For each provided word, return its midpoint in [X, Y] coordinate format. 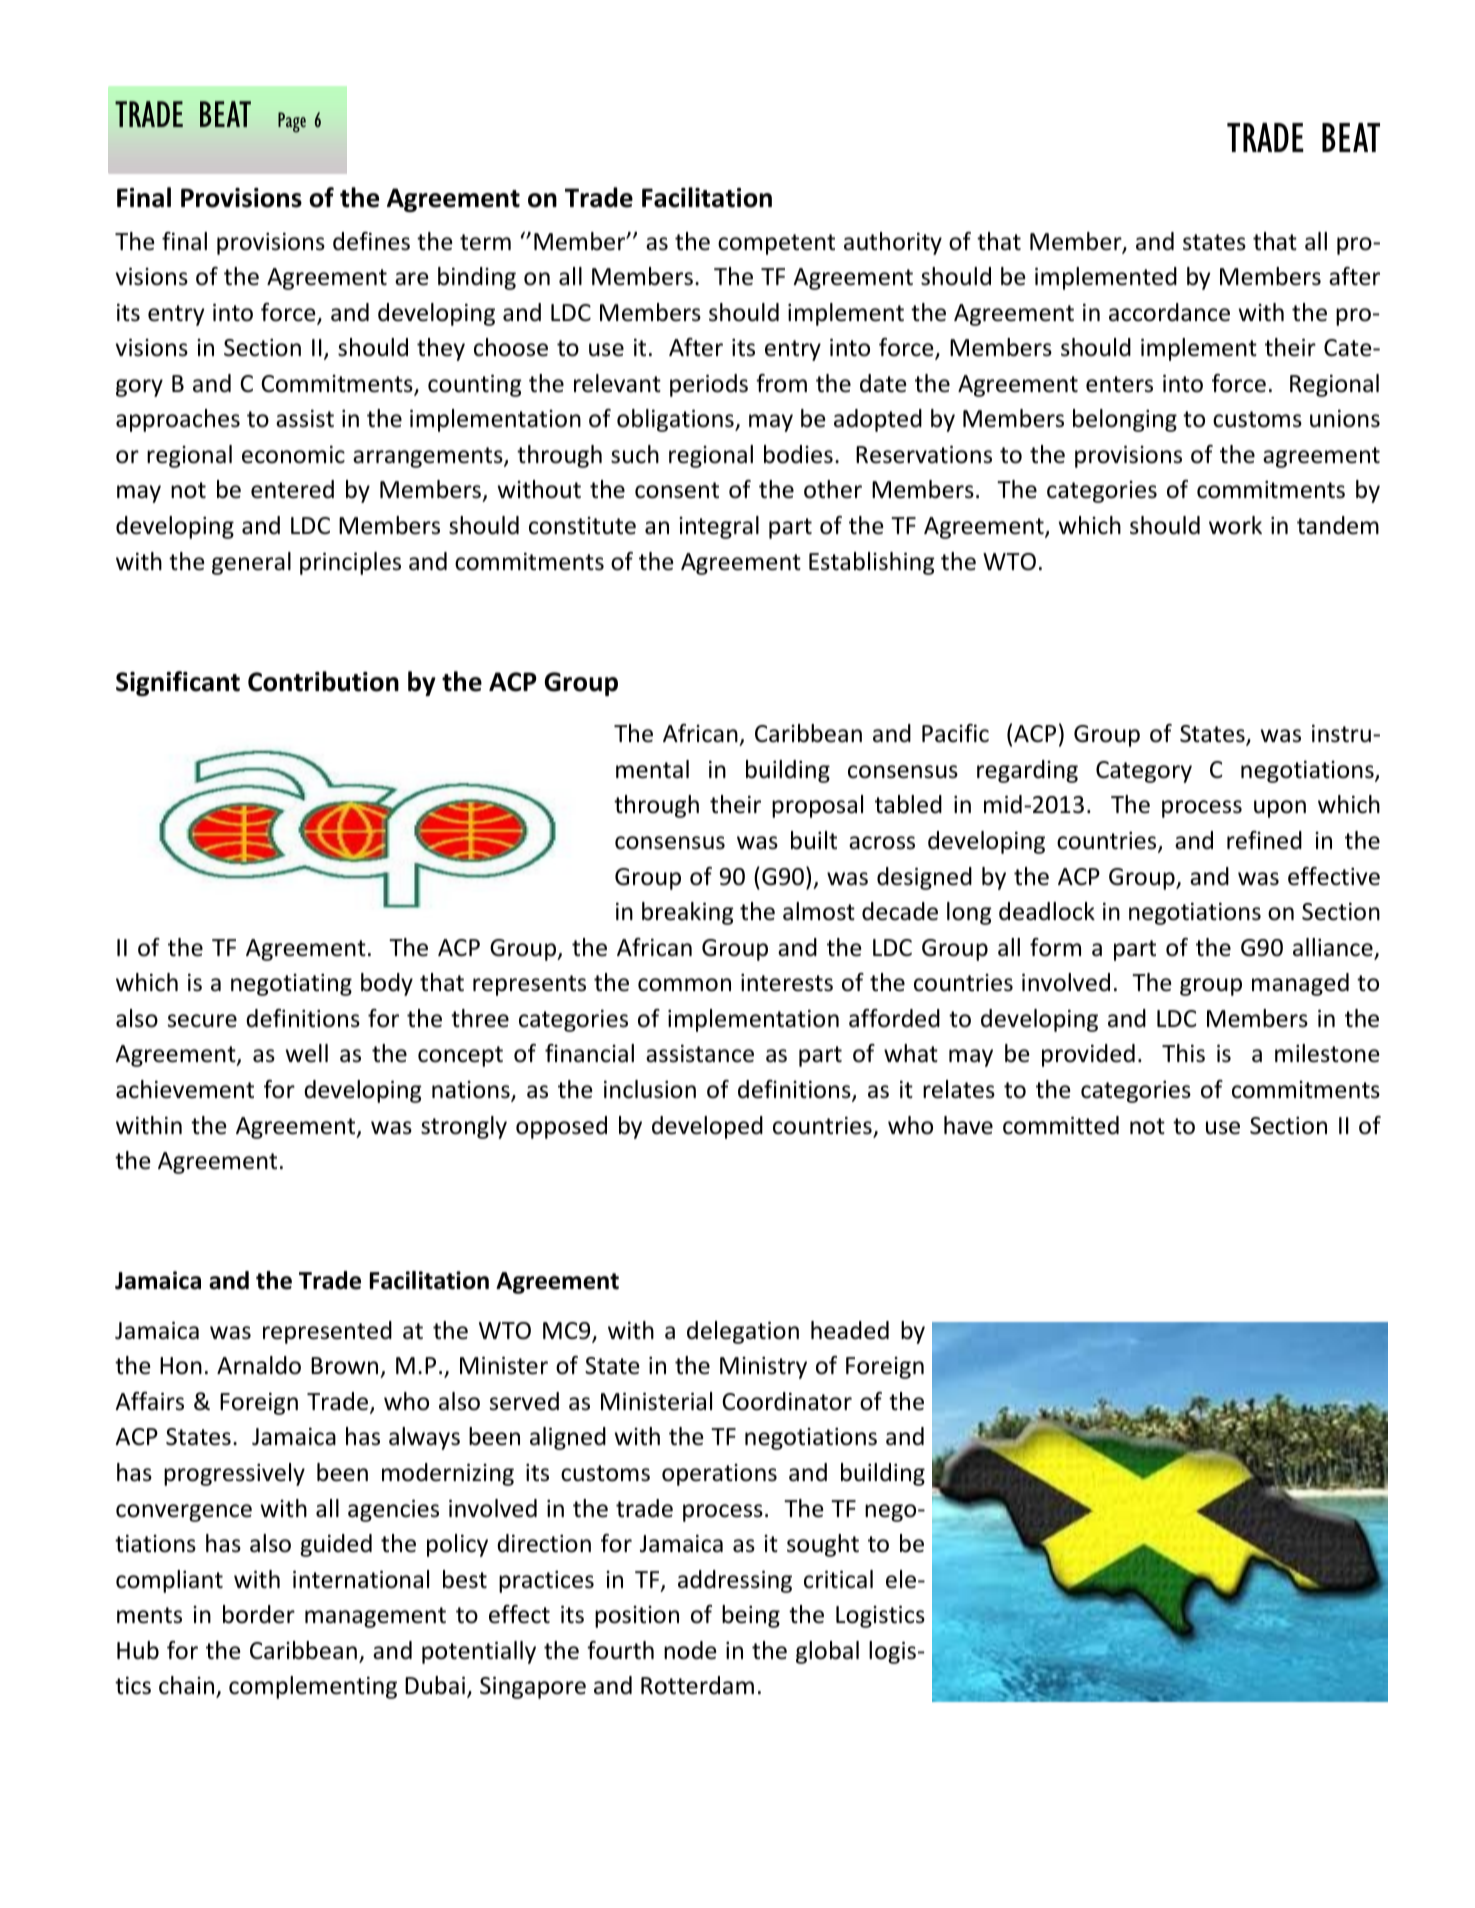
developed [707, 1127]
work [1235, 525]
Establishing [872, 563]
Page [292, 122]
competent [776, 244]
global [827, 1652]
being [751, 1616]
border [259, 1614]
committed [1061, 1125]
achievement [185, 1089]
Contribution [323, 681]
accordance [1169, 312]
